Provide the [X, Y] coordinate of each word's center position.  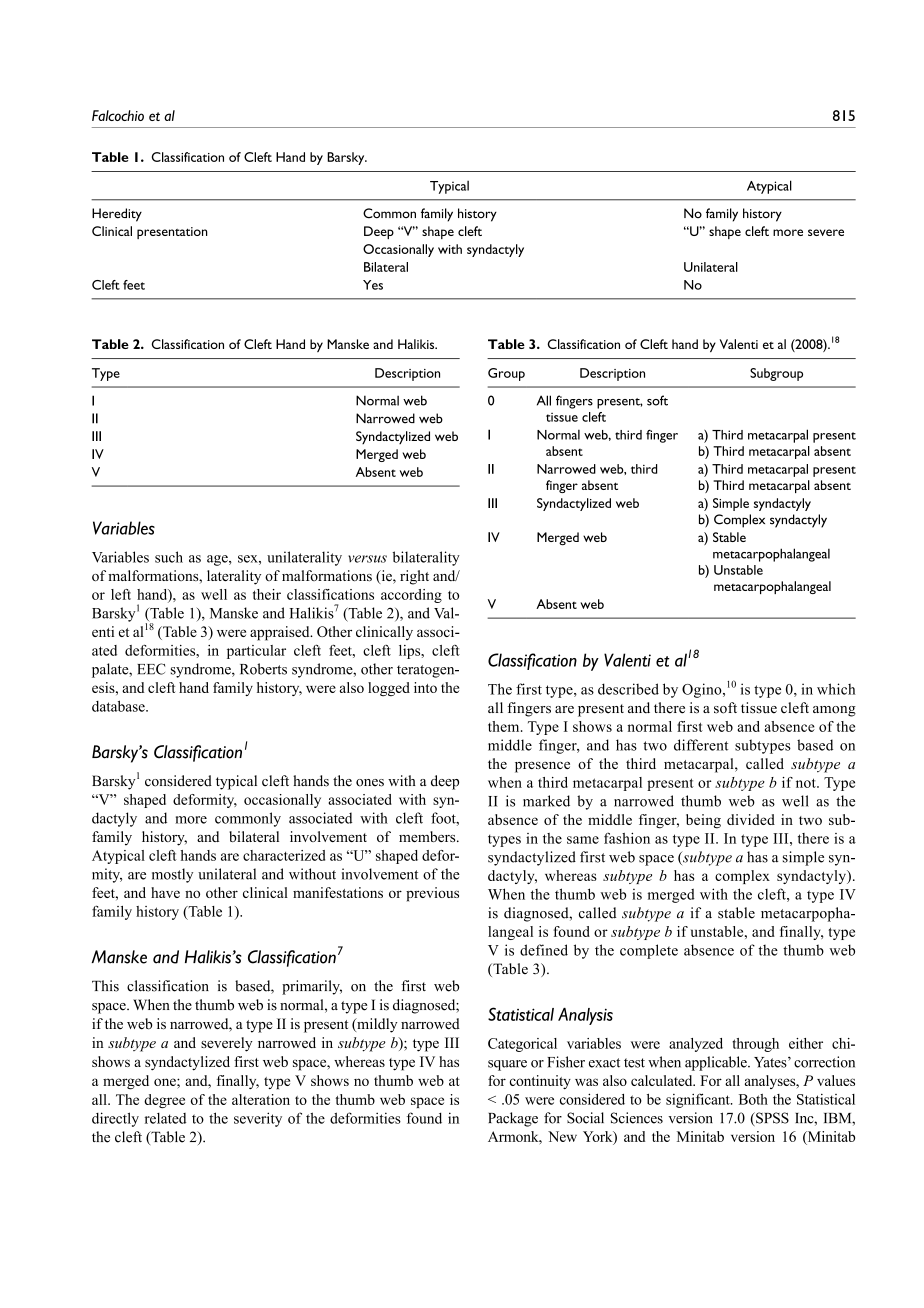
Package [513, 1119]
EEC [151, 669]
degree [164, 1101]
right [414, 577]
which [836, 689]
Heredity [117, 215]
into [425, 687]
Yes [373, 285]
